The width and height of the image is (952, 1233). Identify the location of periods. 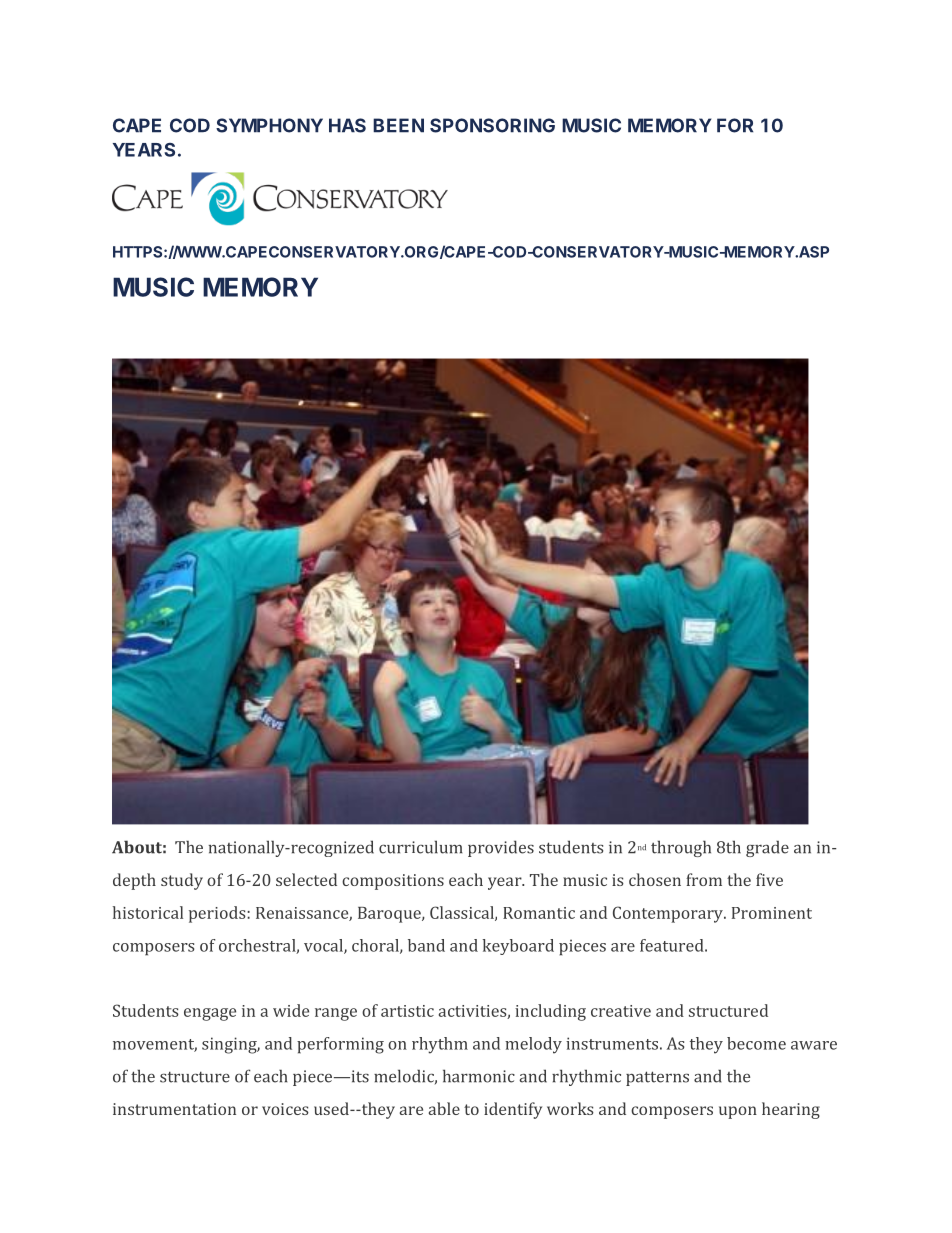
(218, 914).
